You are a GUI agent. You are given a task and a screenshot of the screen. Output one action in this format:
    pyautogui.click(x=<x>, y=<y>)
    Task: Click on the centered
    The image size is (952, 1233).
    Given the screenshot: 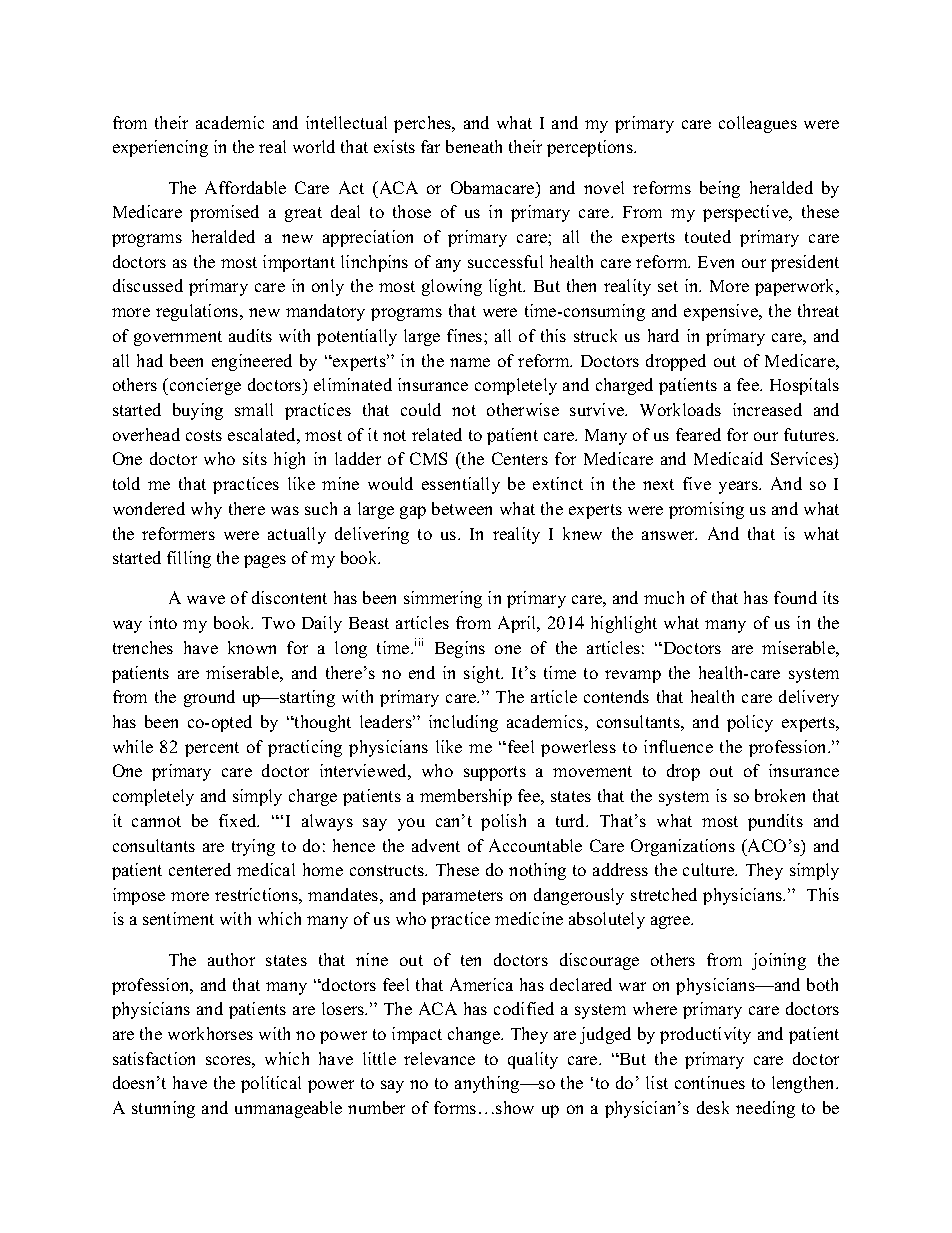 What is the action you would take?
    pyautogui.click(x=200, y=869)
